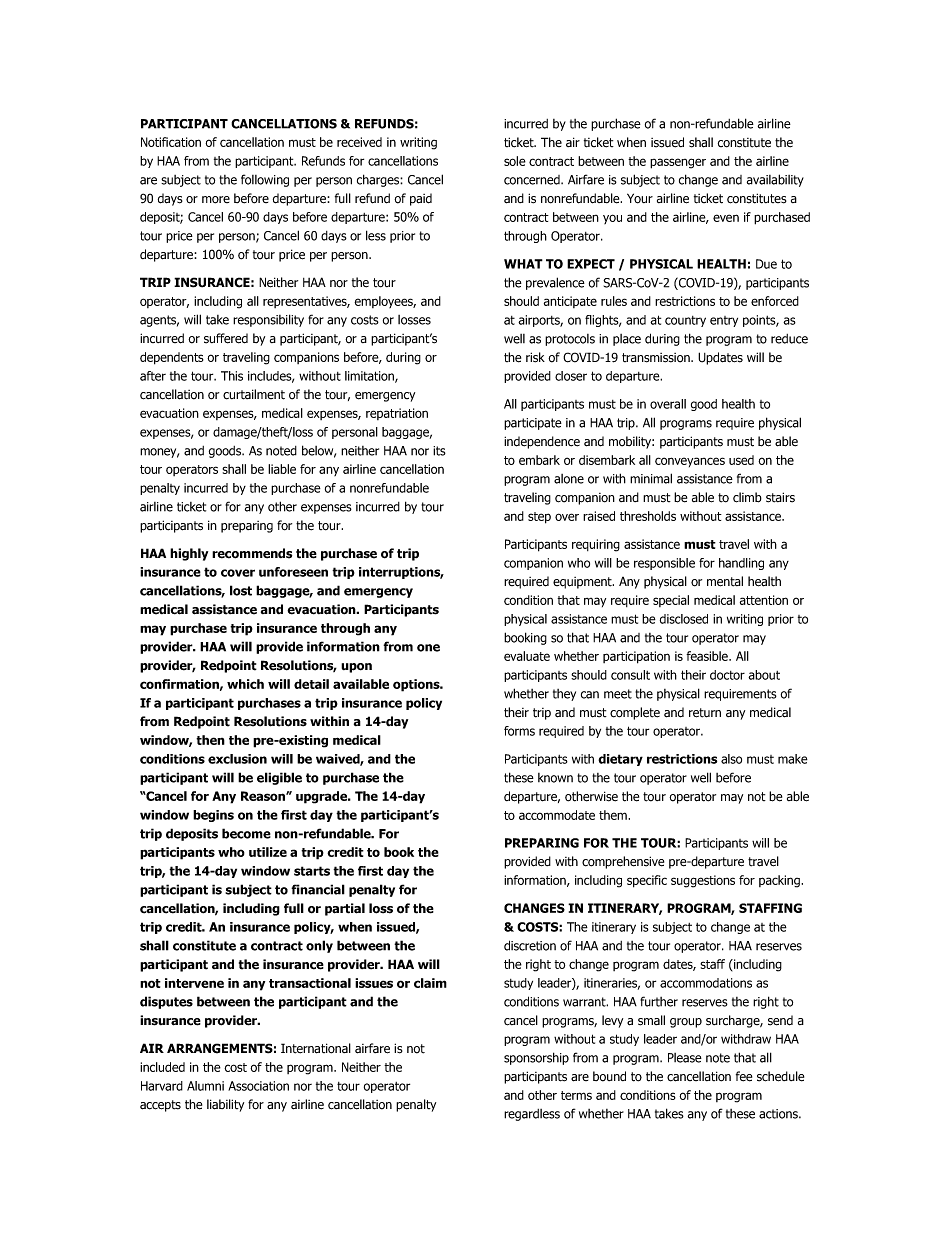  I want to click on passenger, so click(678, 163).
